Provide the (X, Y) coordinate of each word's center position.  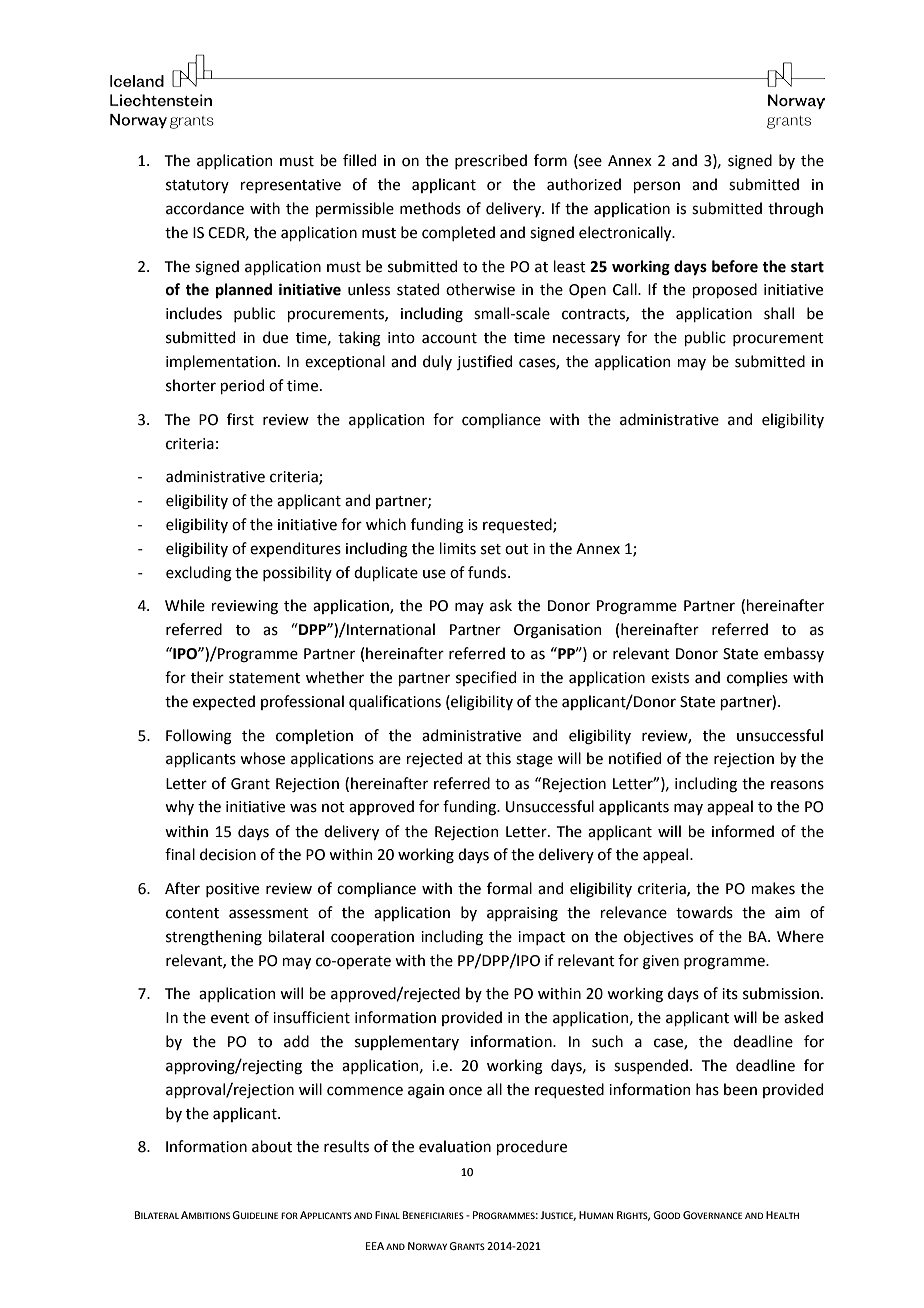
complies (757, 678)
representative (290, 186)
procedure (531, 1147)
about (272, 1146)
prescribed (491, 161)
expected (224, 702)
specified (486, 678)
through (795, 210)
